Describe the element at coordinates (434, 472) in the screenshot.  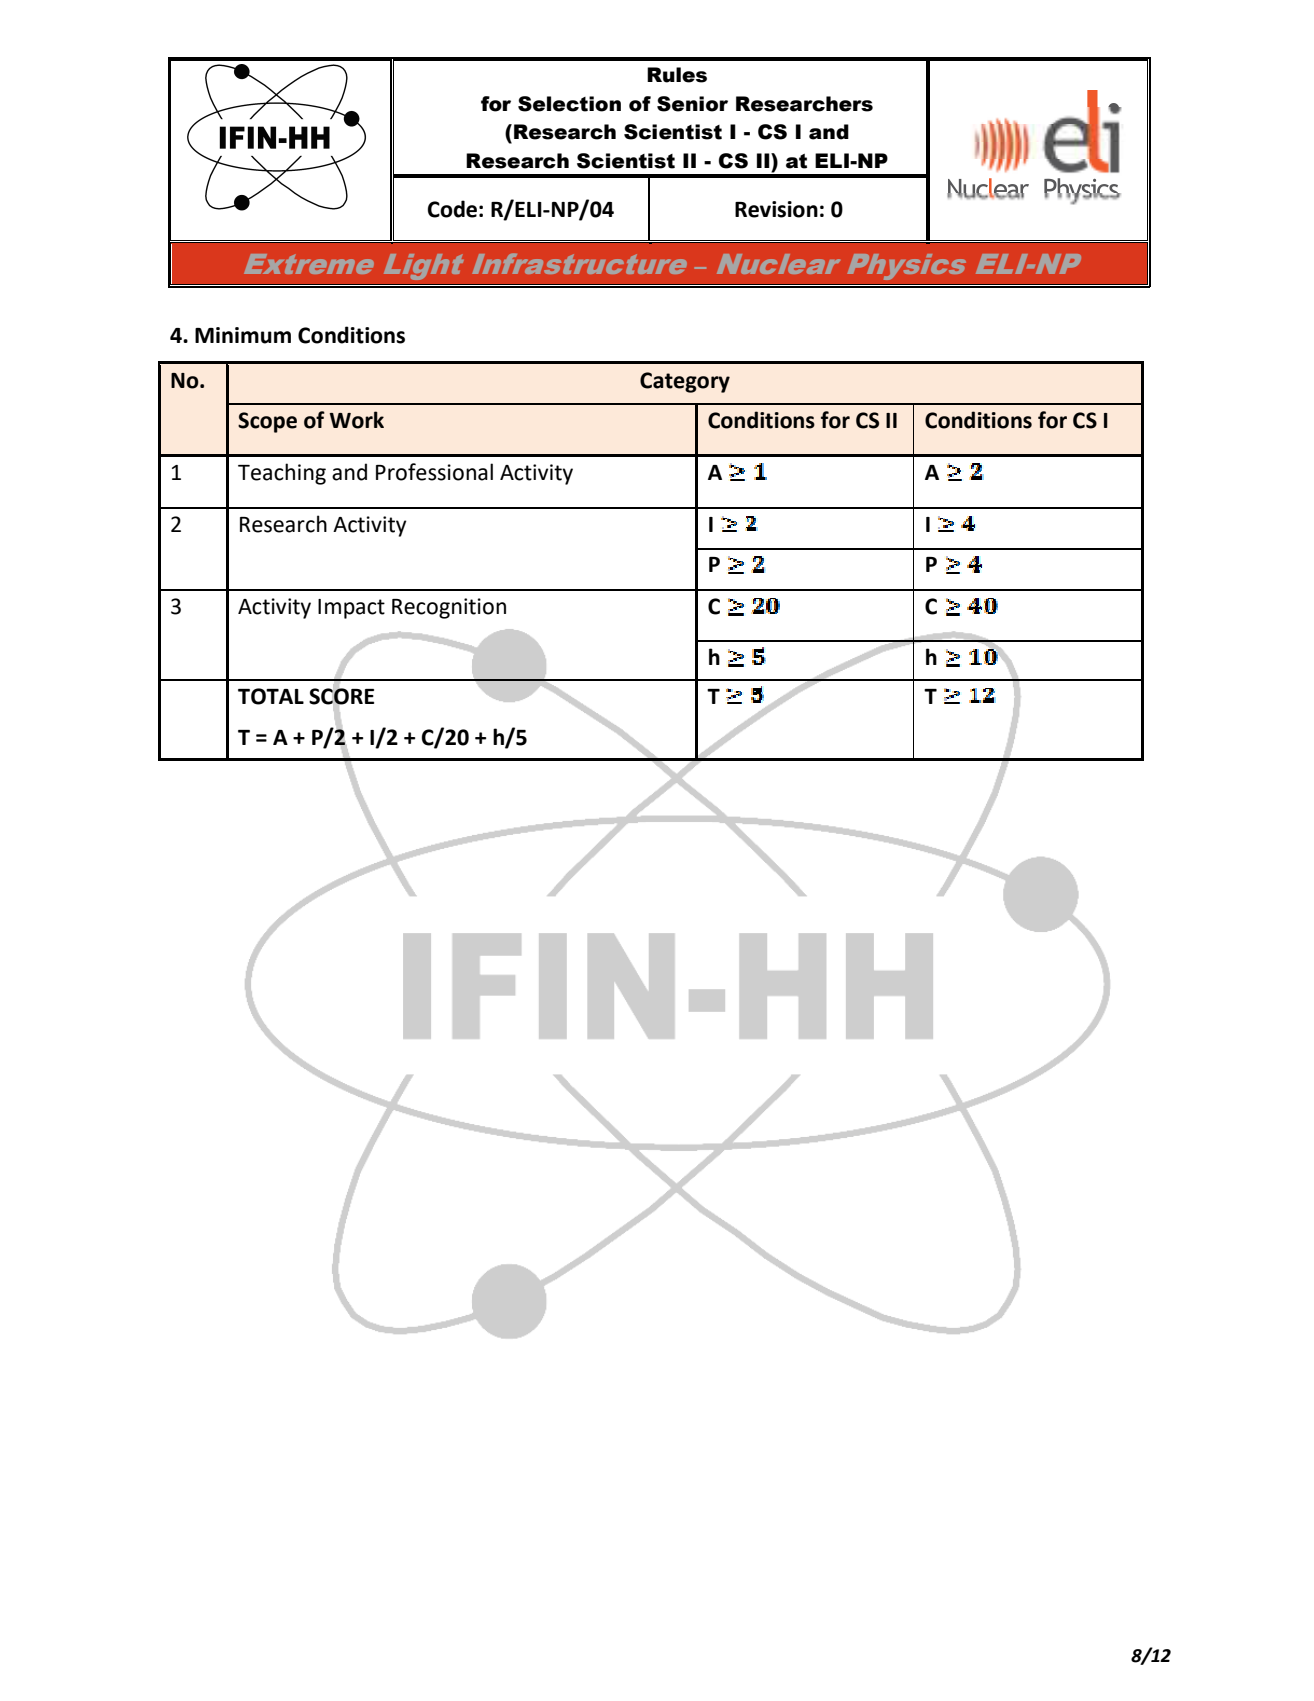
I see `Professional` at that location.
